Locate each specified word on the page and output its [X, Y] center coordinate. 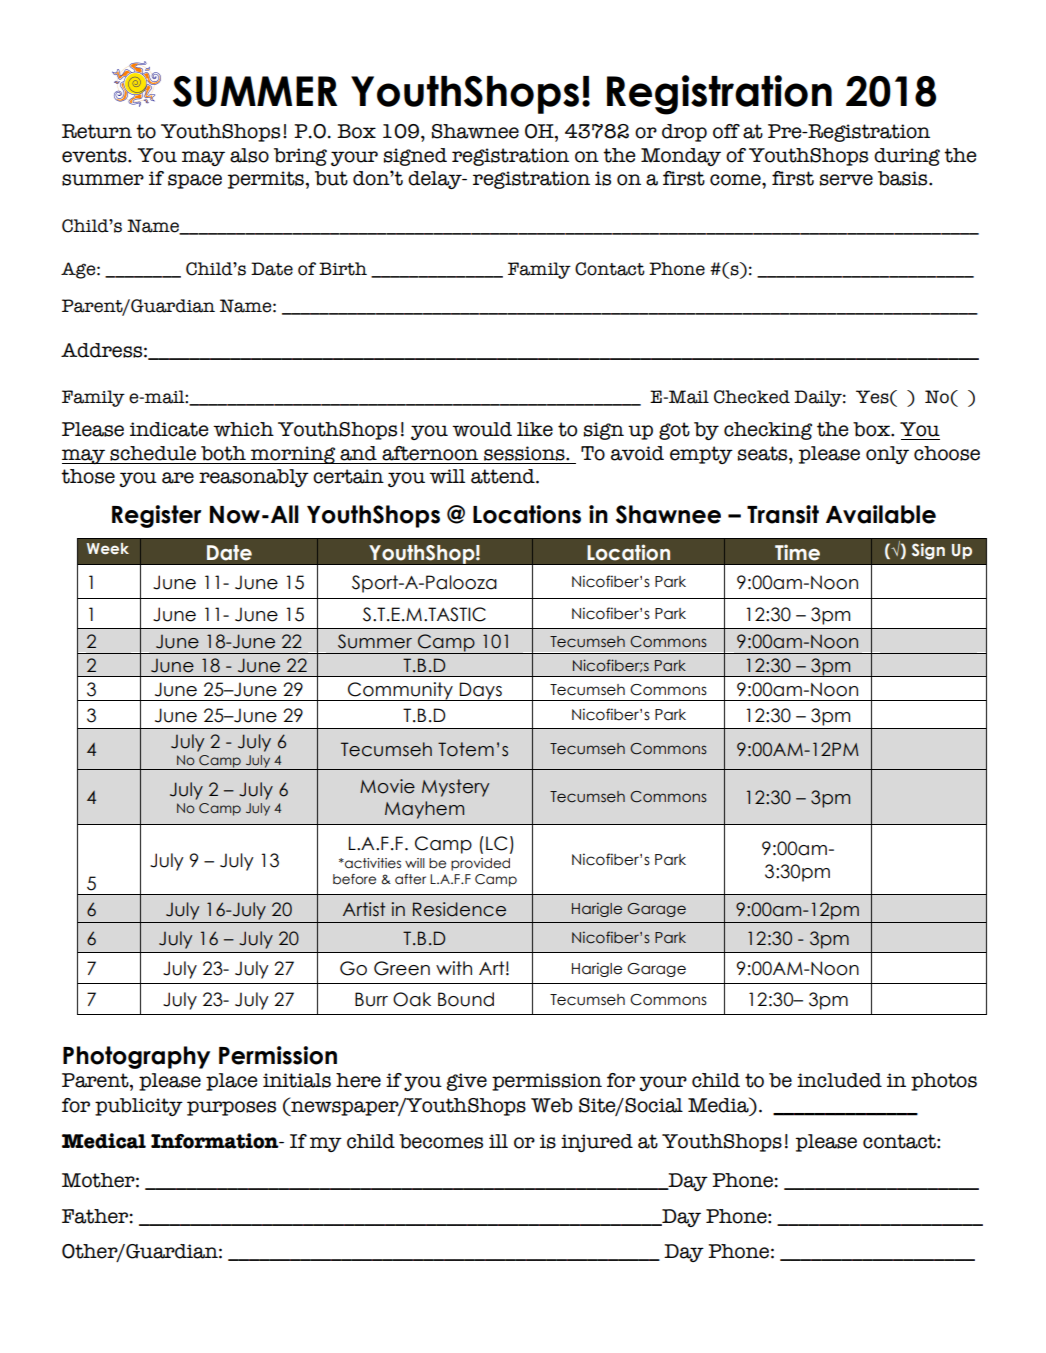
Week [108, 548]
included [839, 1080]
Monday [681, 157]
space [195, 181]
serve [846, 180]
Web [552, 1105]
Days [481, 691]
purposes [231, 1108]
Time [797, 552]
